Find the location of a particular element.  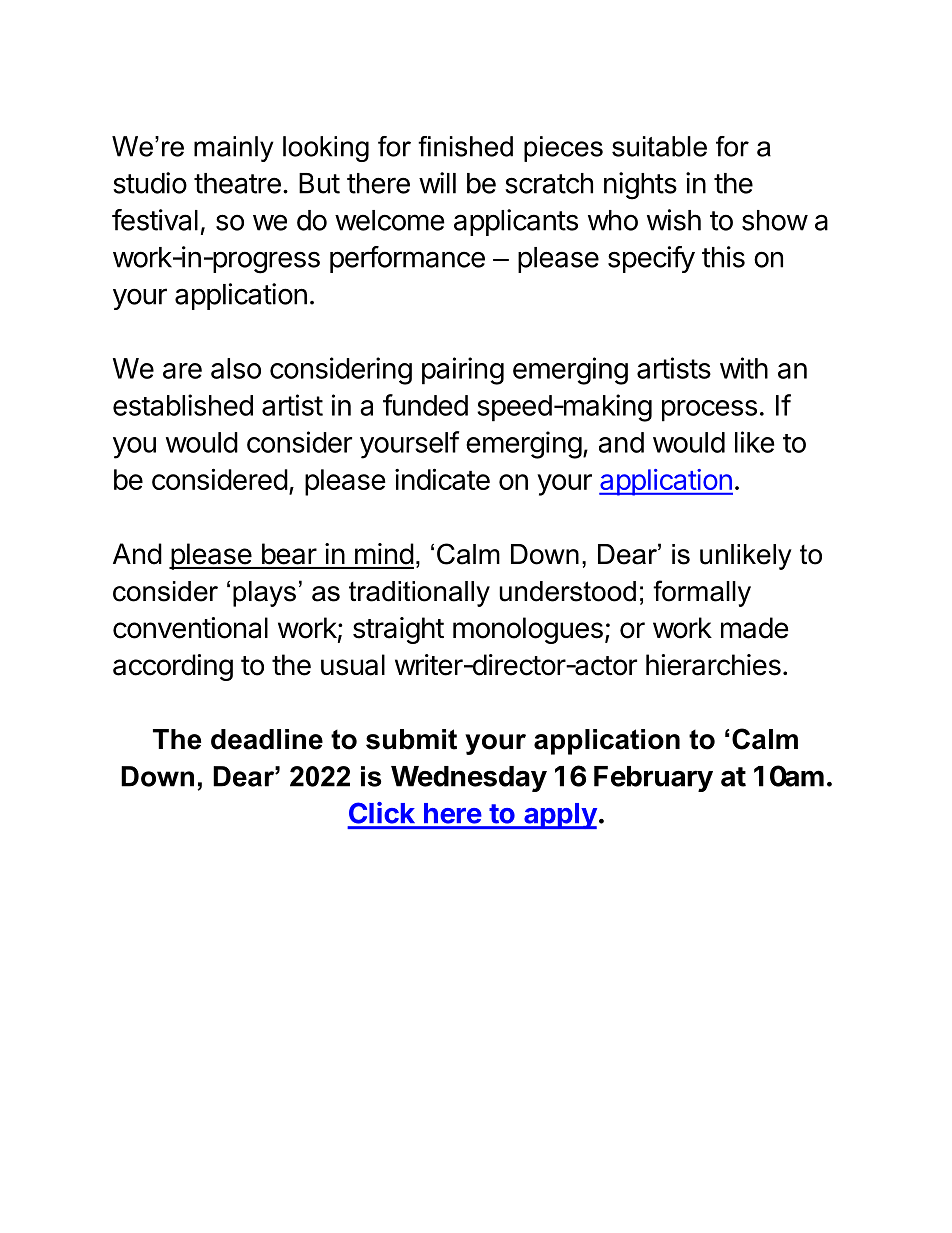

also is located at coordinates (236, 368).
